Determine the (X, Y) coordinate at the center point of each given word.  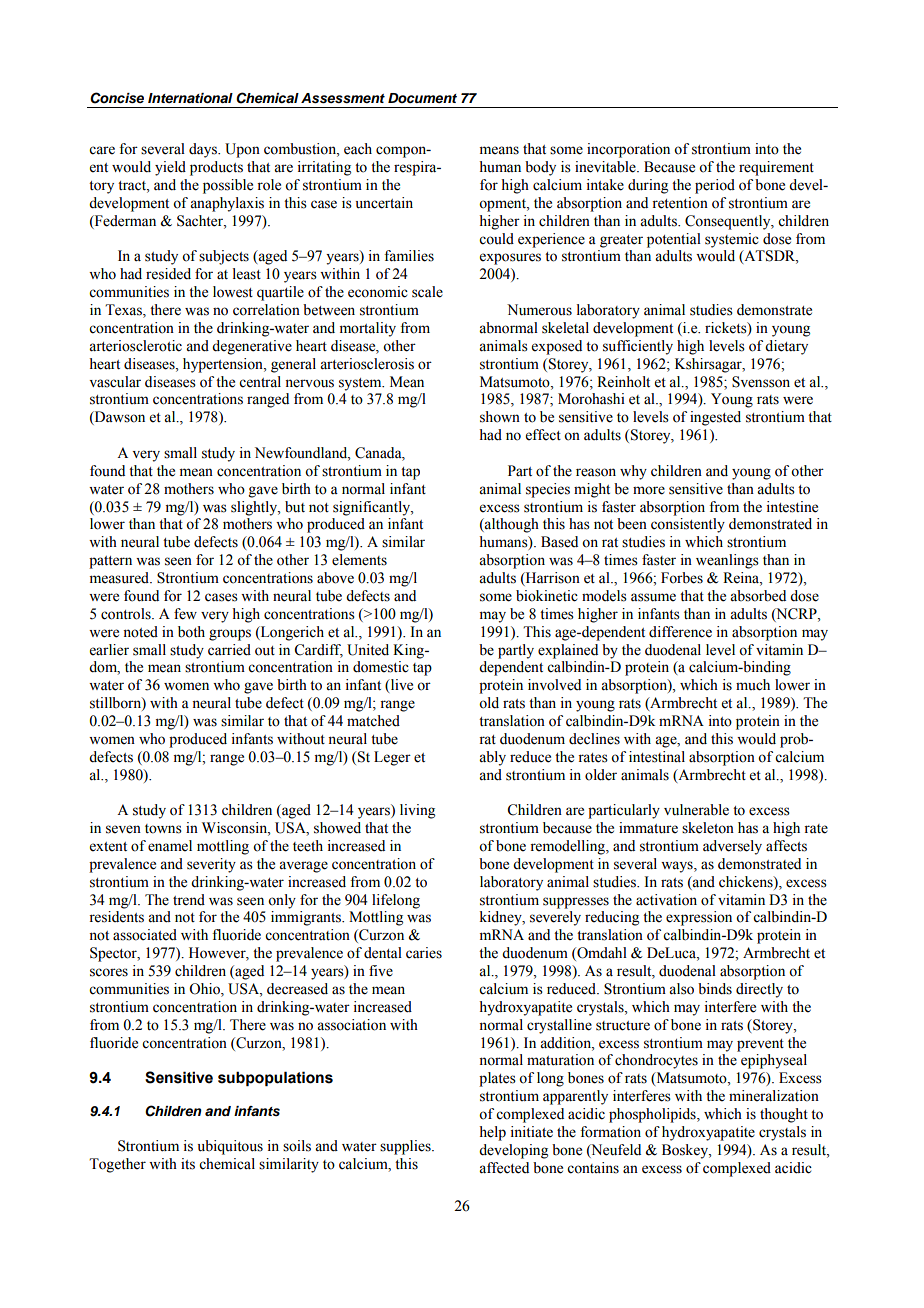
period (715, 186)
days (204, 150)
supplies (406, 1147)
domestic (381, 667)
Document (422, 98)
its (188, 1164)
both (191, 632)
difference (680, 632)
